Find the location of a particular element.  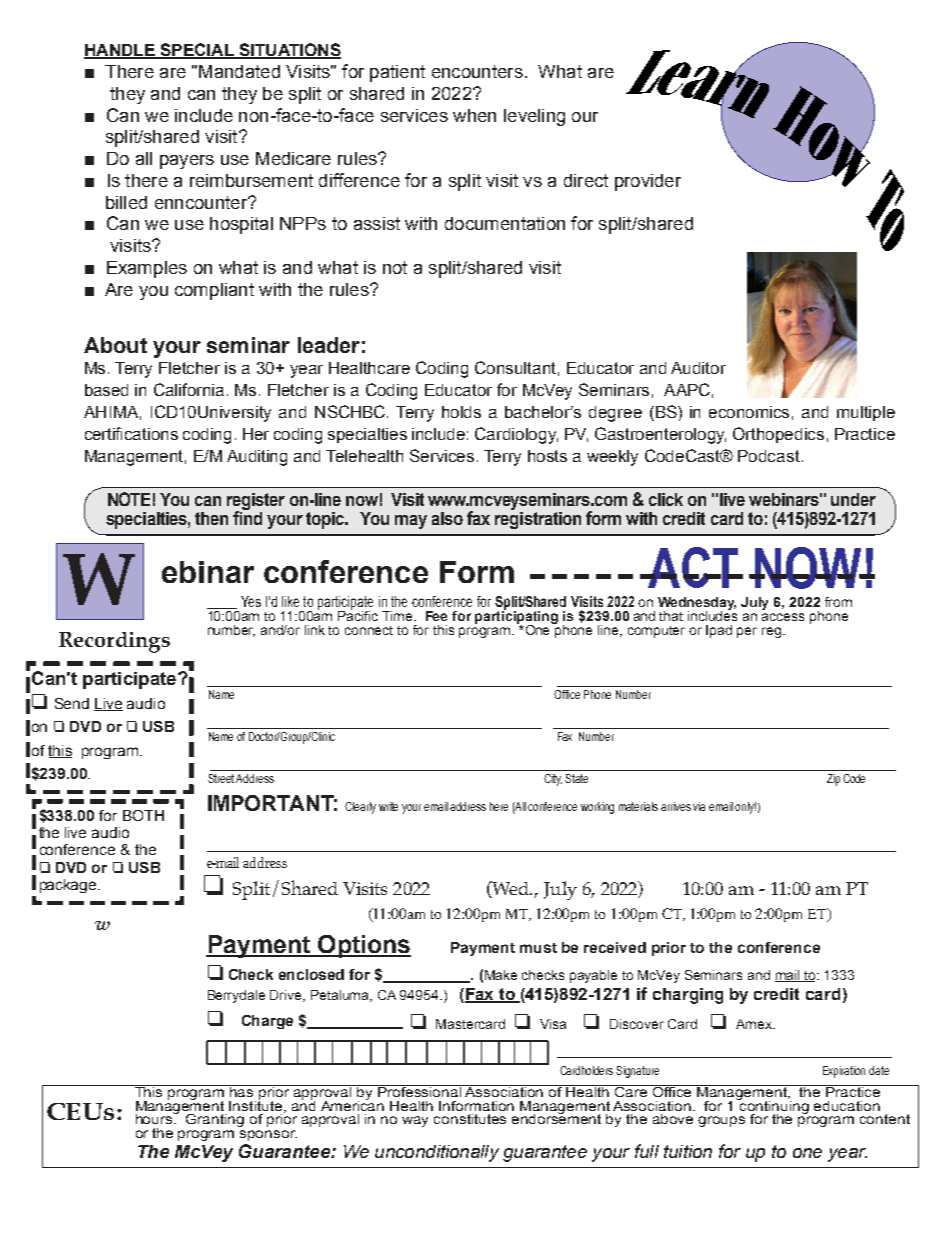

HANDLE is located at coordinates (120, 51).
